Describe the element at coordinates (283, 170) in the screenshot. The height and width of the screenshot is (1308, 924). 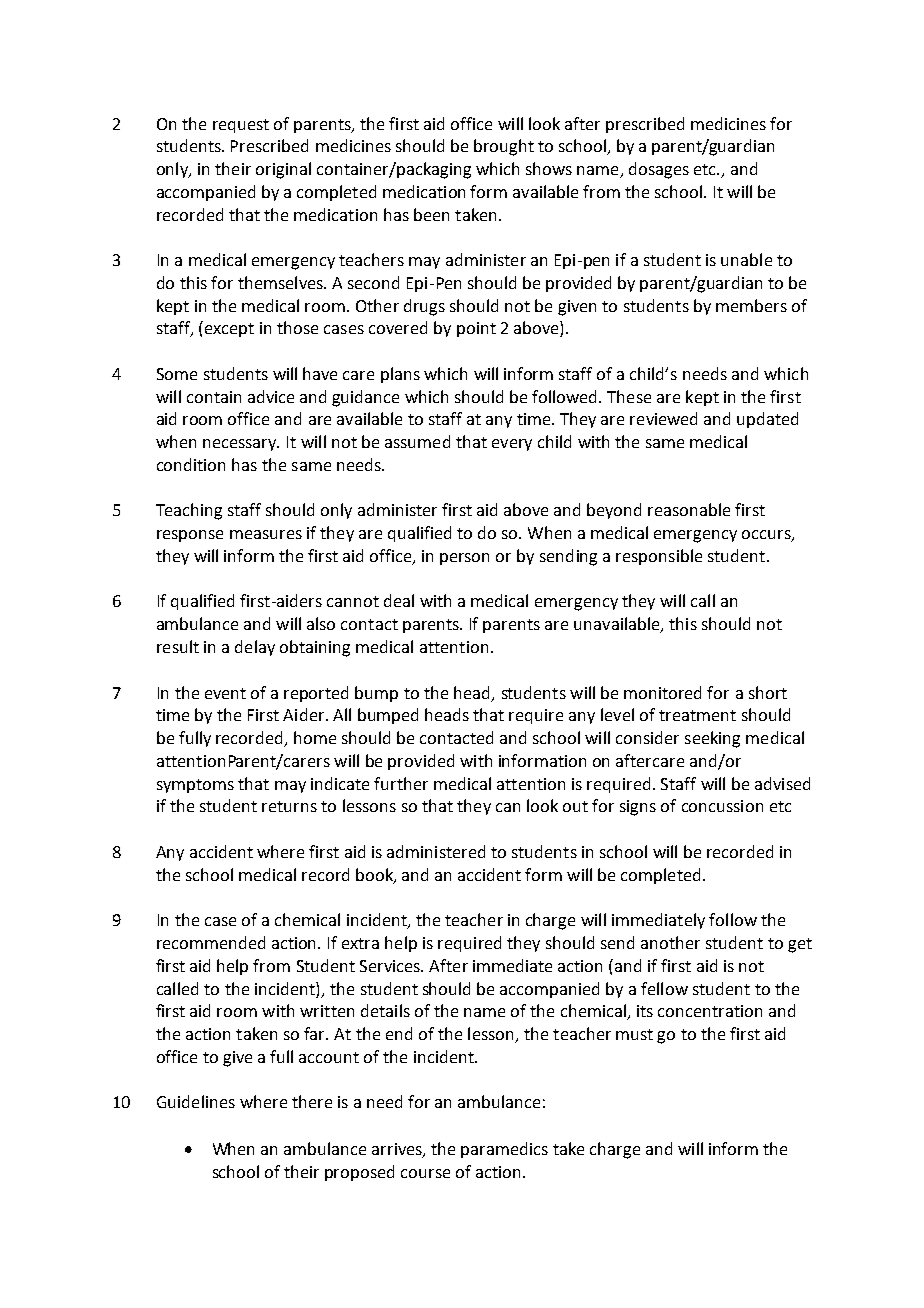
I see `original` at that location.
